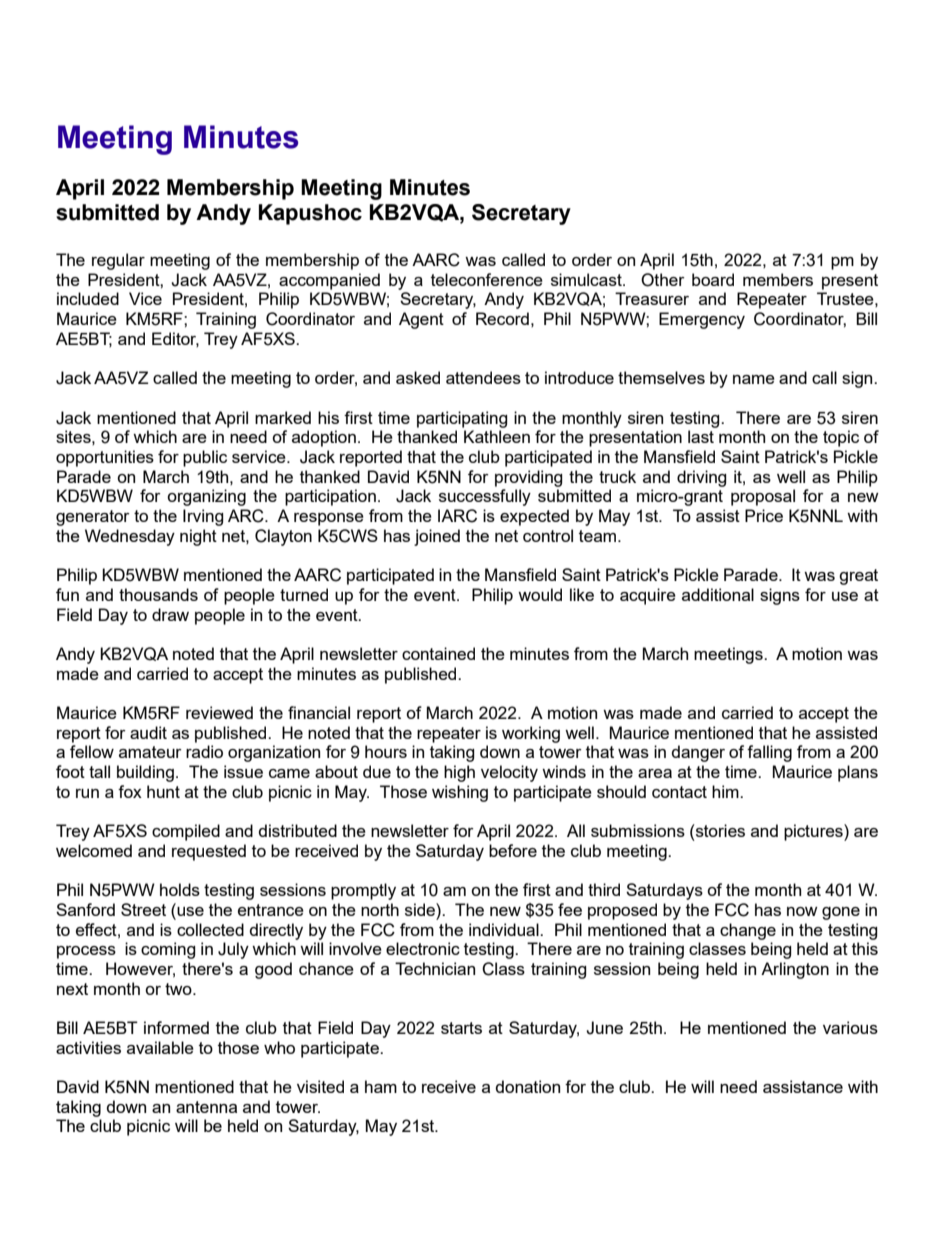  Describe the element at coordinates (748, 931) in the screenshot. I see `change` at that location.
